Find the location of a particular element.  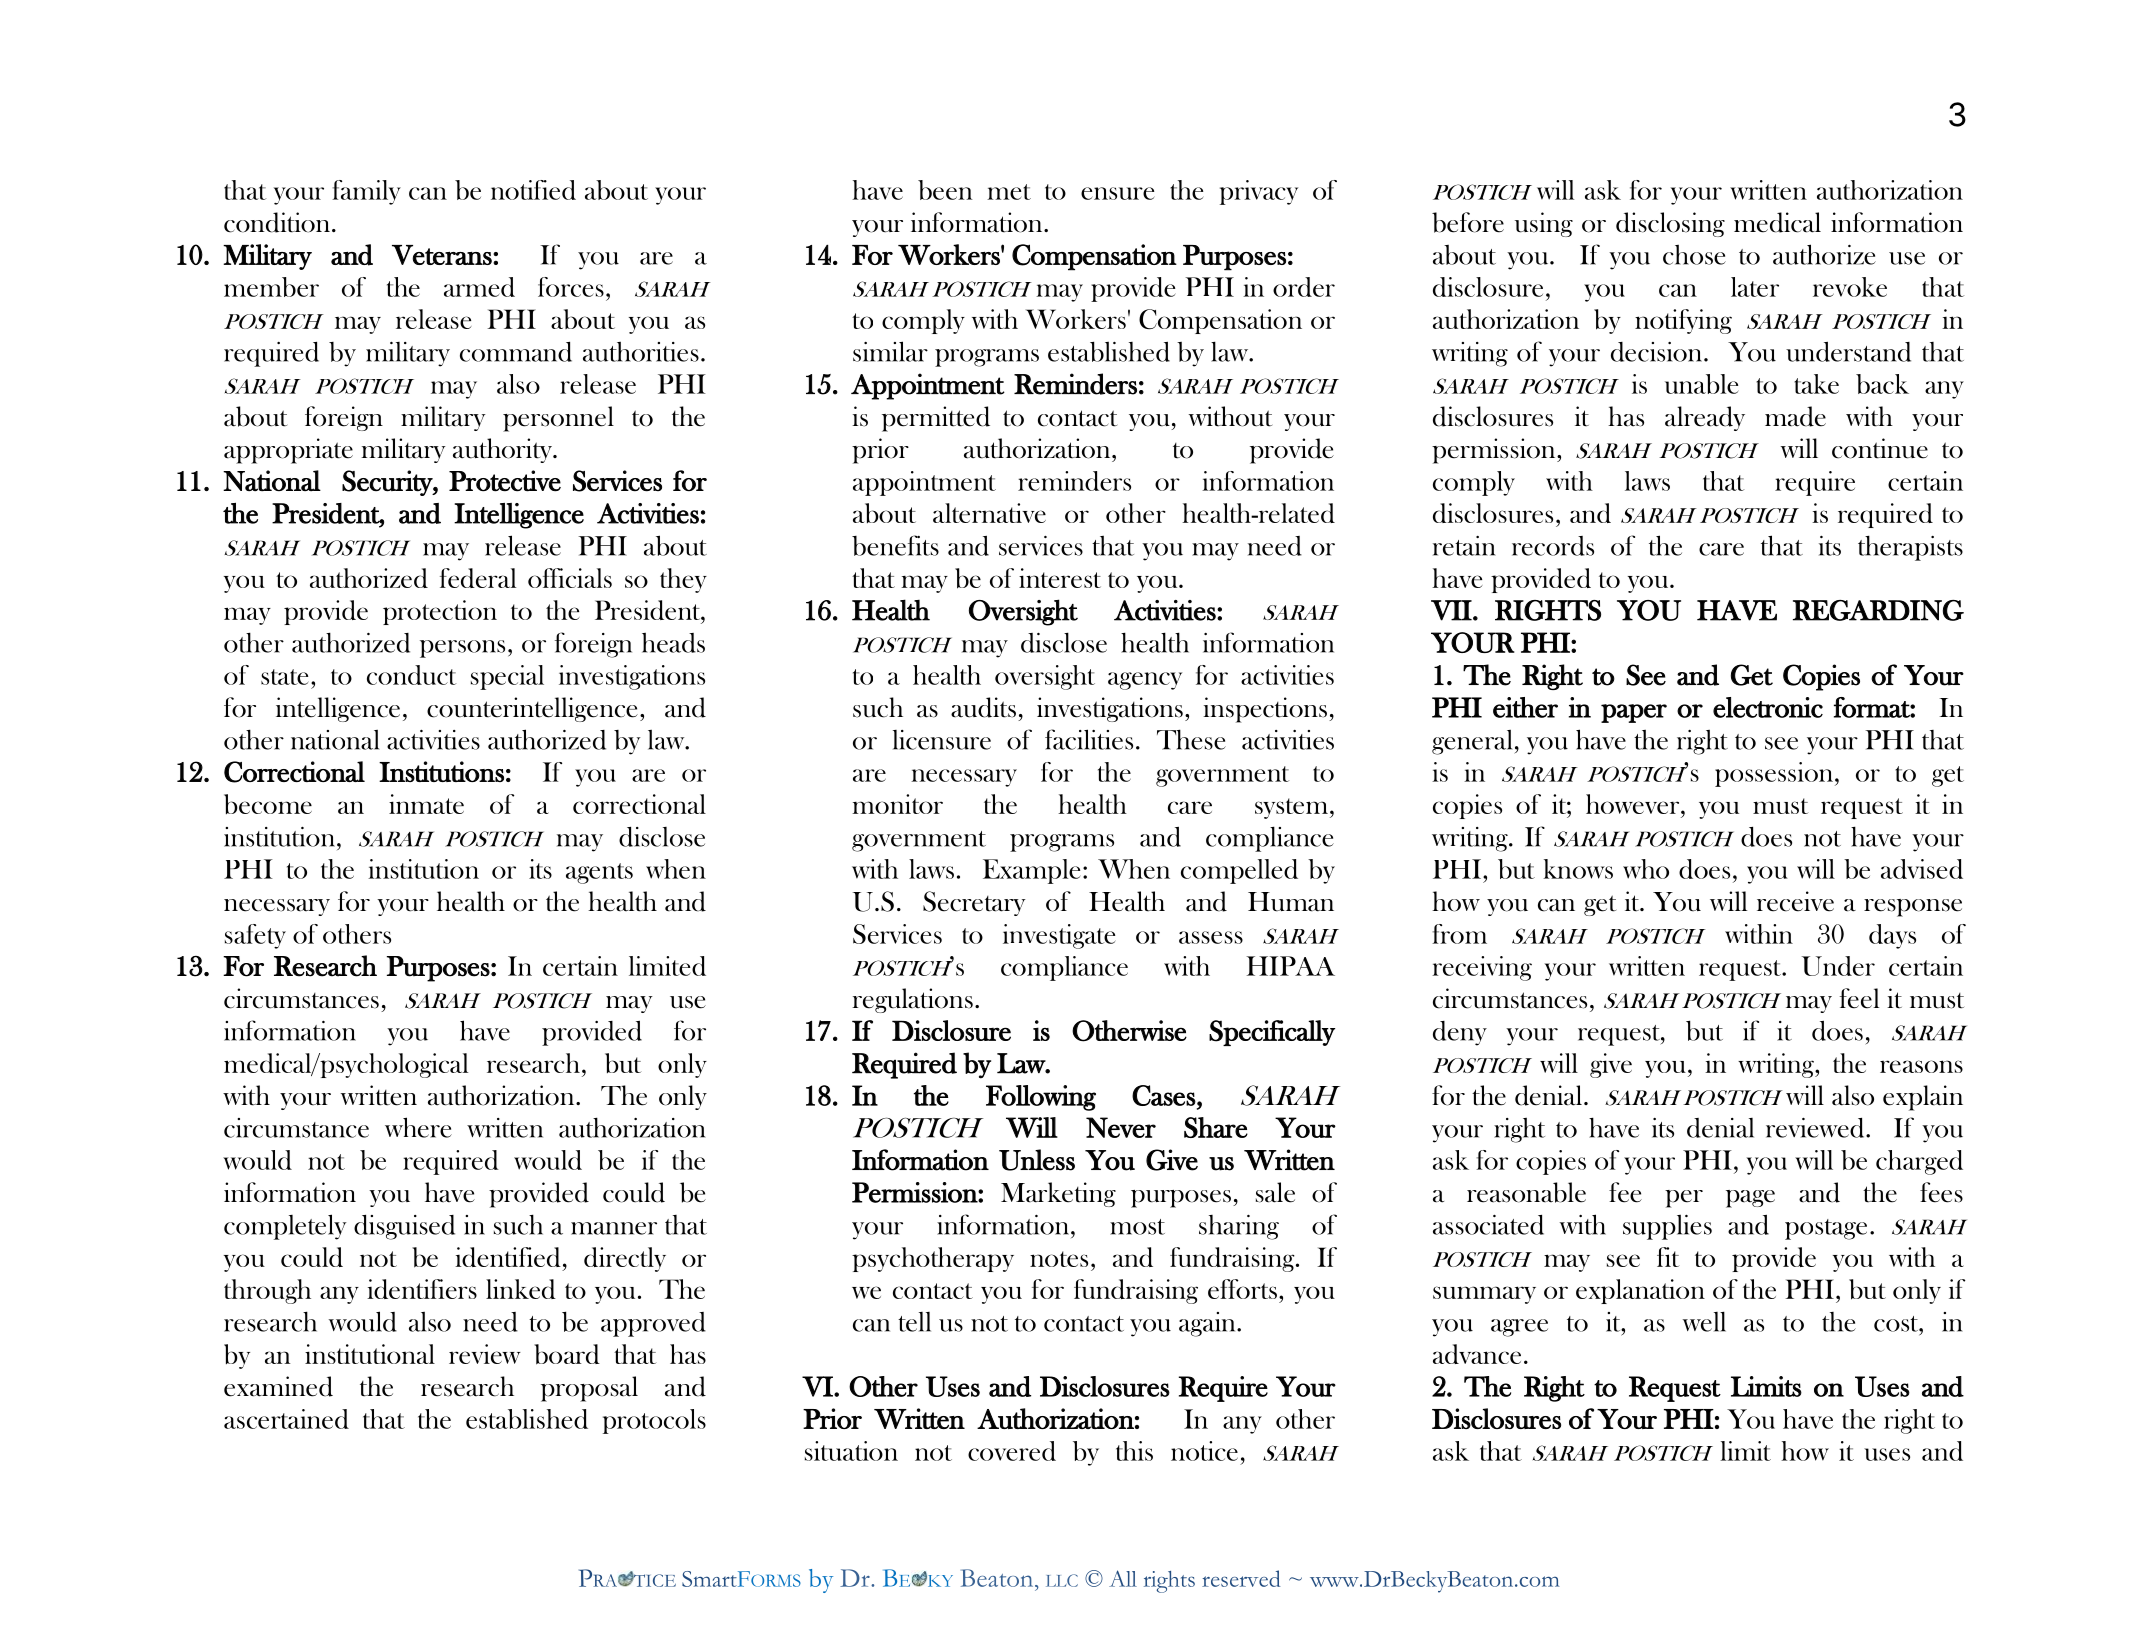

protocols is located at coordinates (654, 1421).
